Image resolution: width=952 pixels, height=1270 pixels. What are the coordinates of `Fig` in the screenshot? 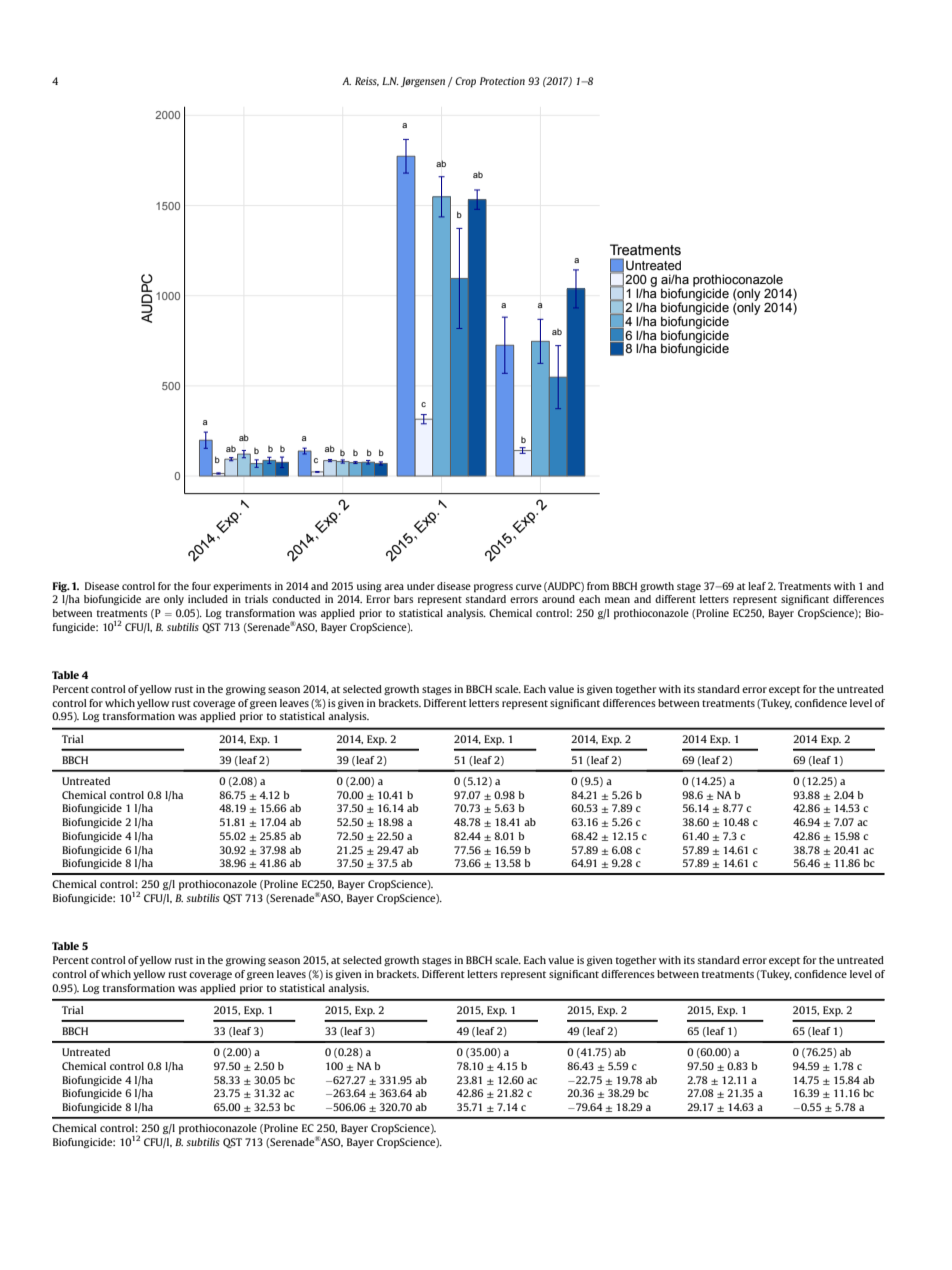 It's located at (61, 587).
